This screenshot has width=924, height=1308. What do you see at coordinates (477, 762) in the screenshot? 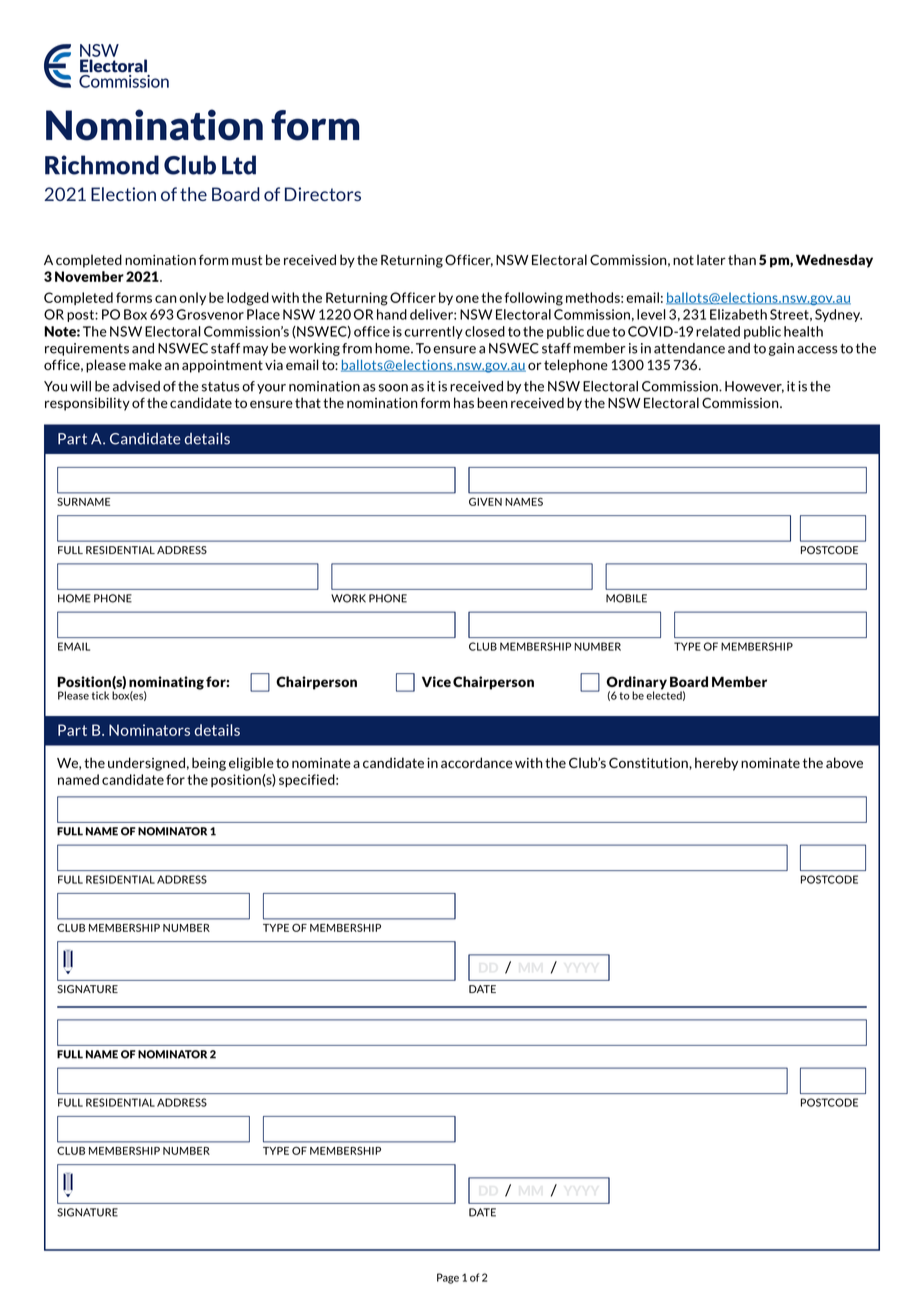
I see `accordance` at bounding box center [477, 762].
